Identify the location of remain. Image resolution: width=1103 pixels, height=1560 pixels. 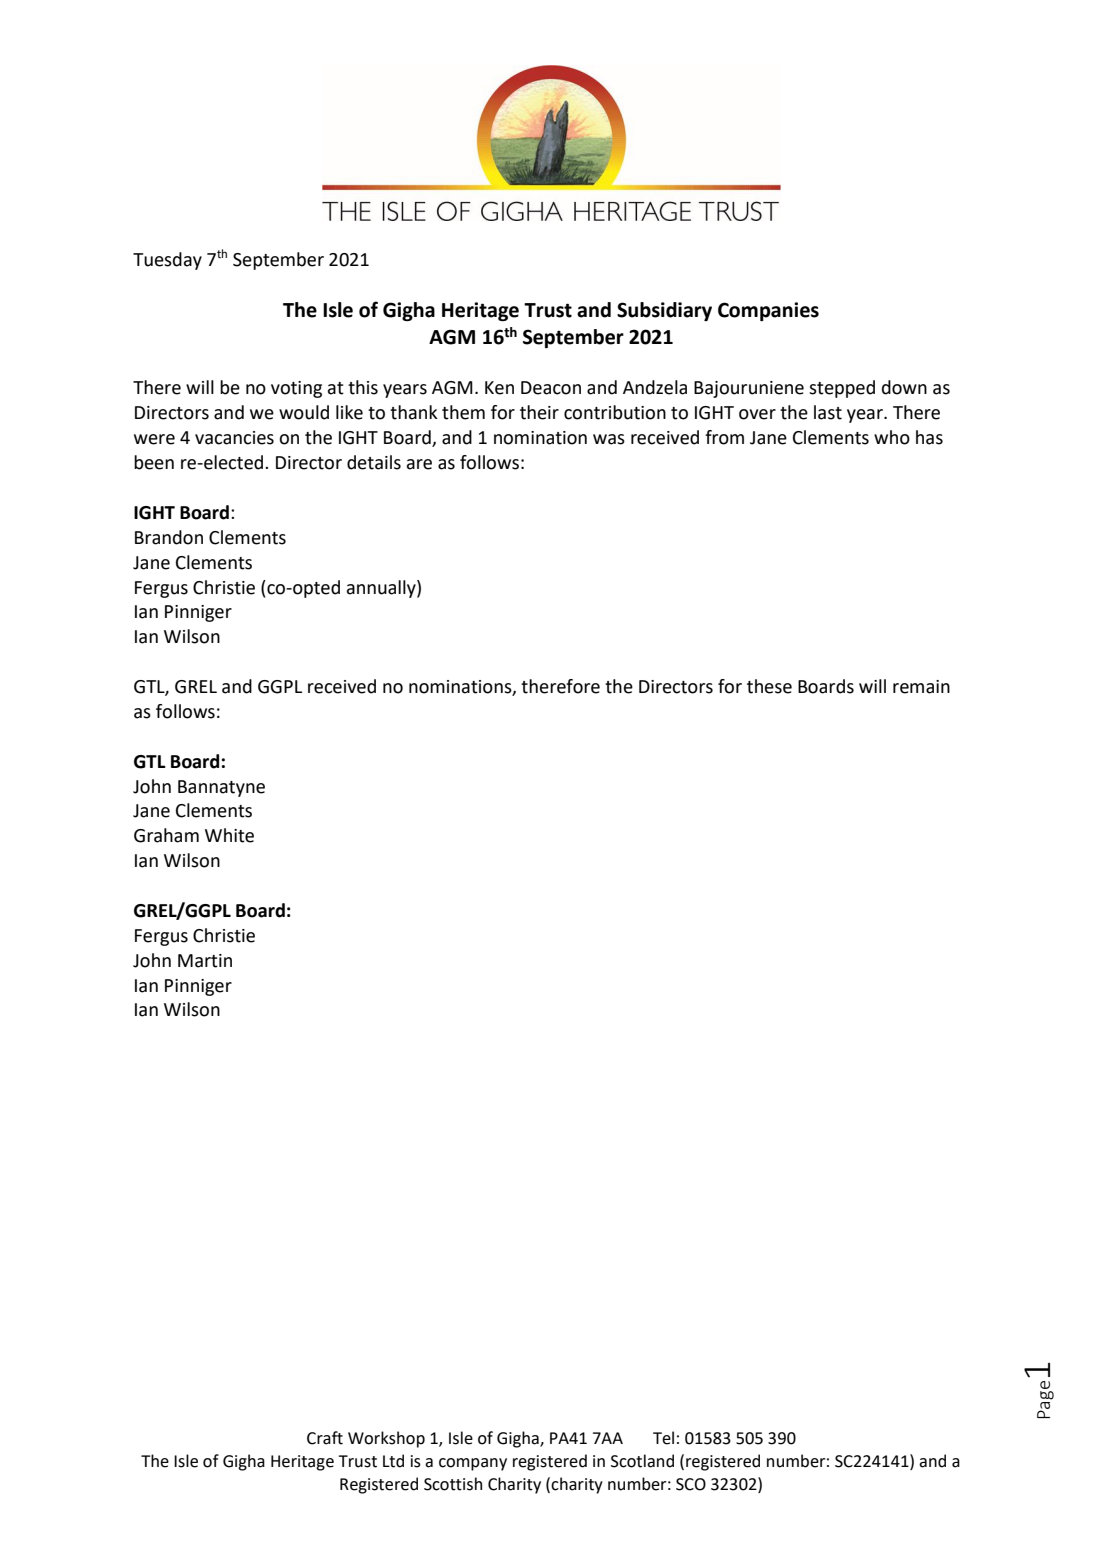
(921, 687).
